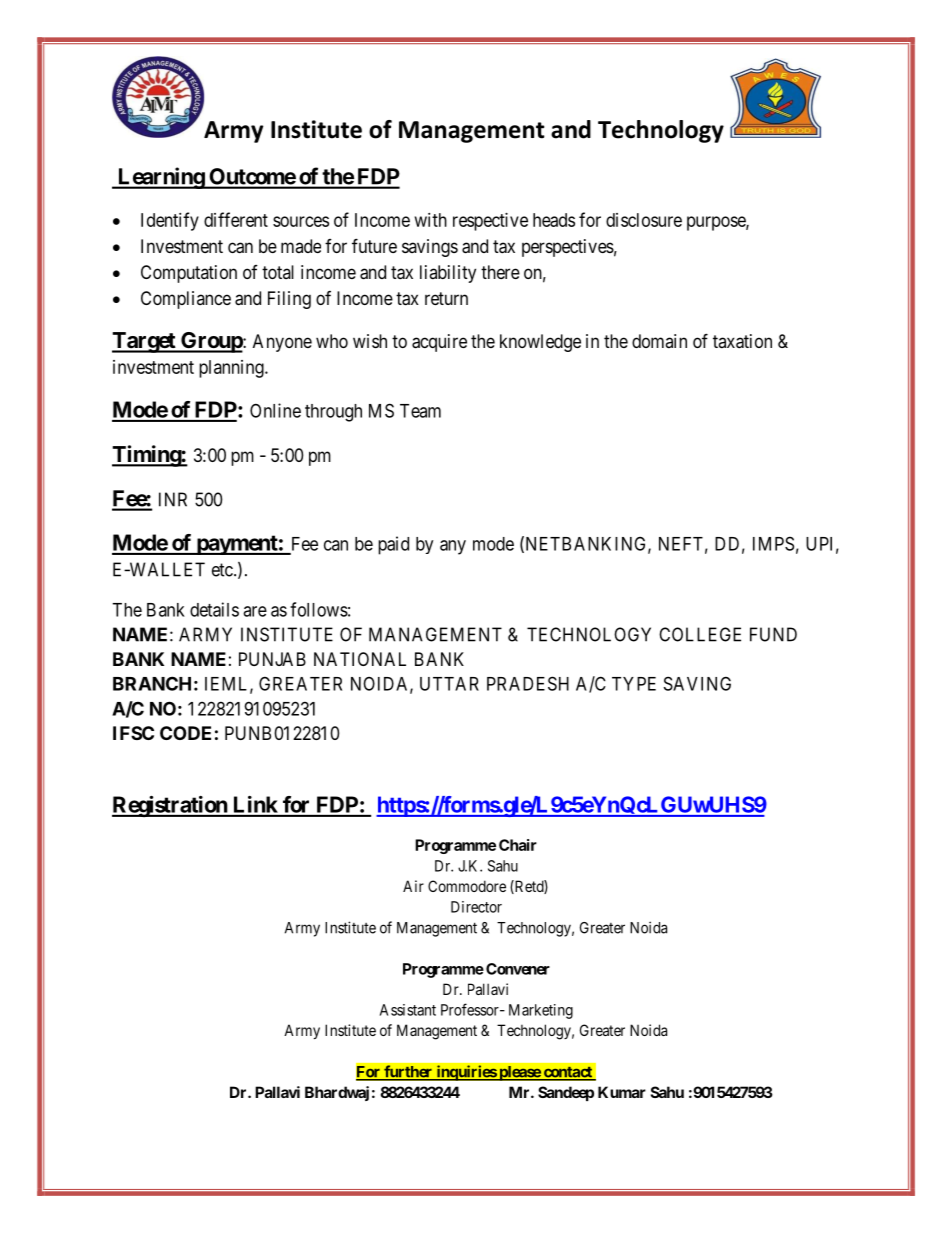 Image resolution: width=952 pixels, height=1233 pixels. What do you see at coordinates (337, 1093) in the screenshot?
I see `Bhardwaj` at bounding box center [337, 1093].
